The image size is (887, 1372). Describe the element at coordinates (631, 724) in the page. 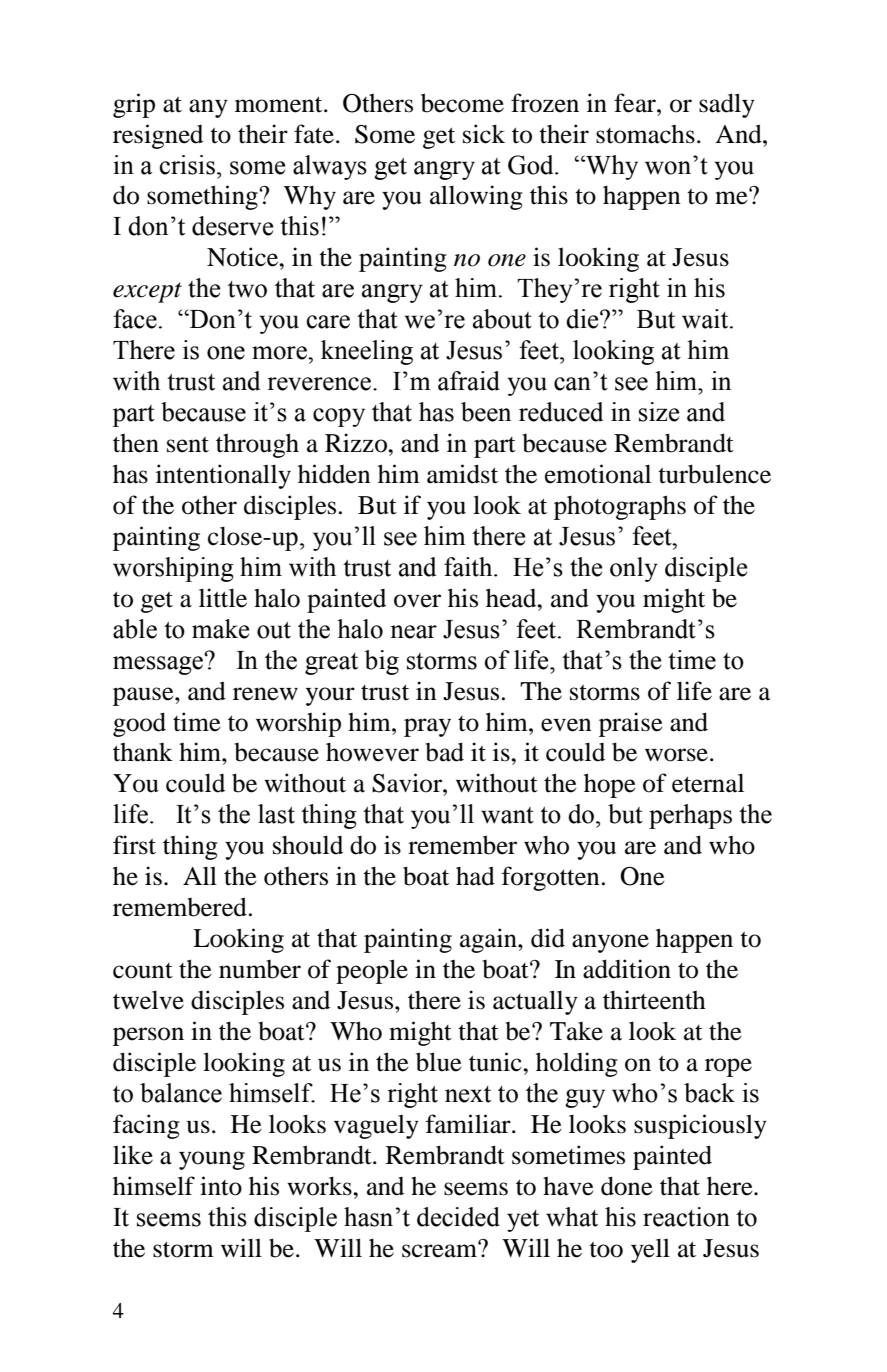

I see `praise` at that location.
